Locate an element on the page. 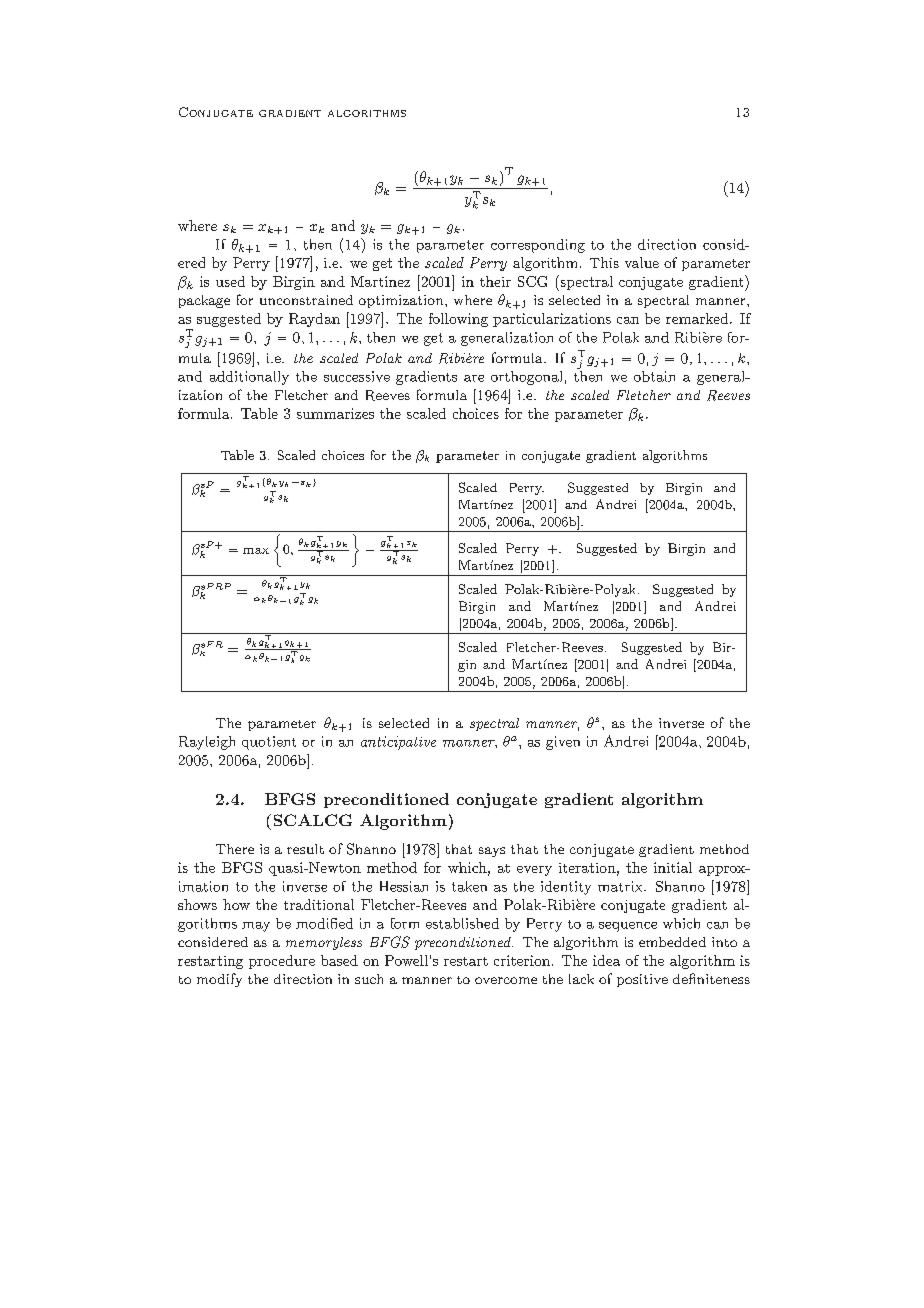  summarizes is located at coordinates (335, 413).
